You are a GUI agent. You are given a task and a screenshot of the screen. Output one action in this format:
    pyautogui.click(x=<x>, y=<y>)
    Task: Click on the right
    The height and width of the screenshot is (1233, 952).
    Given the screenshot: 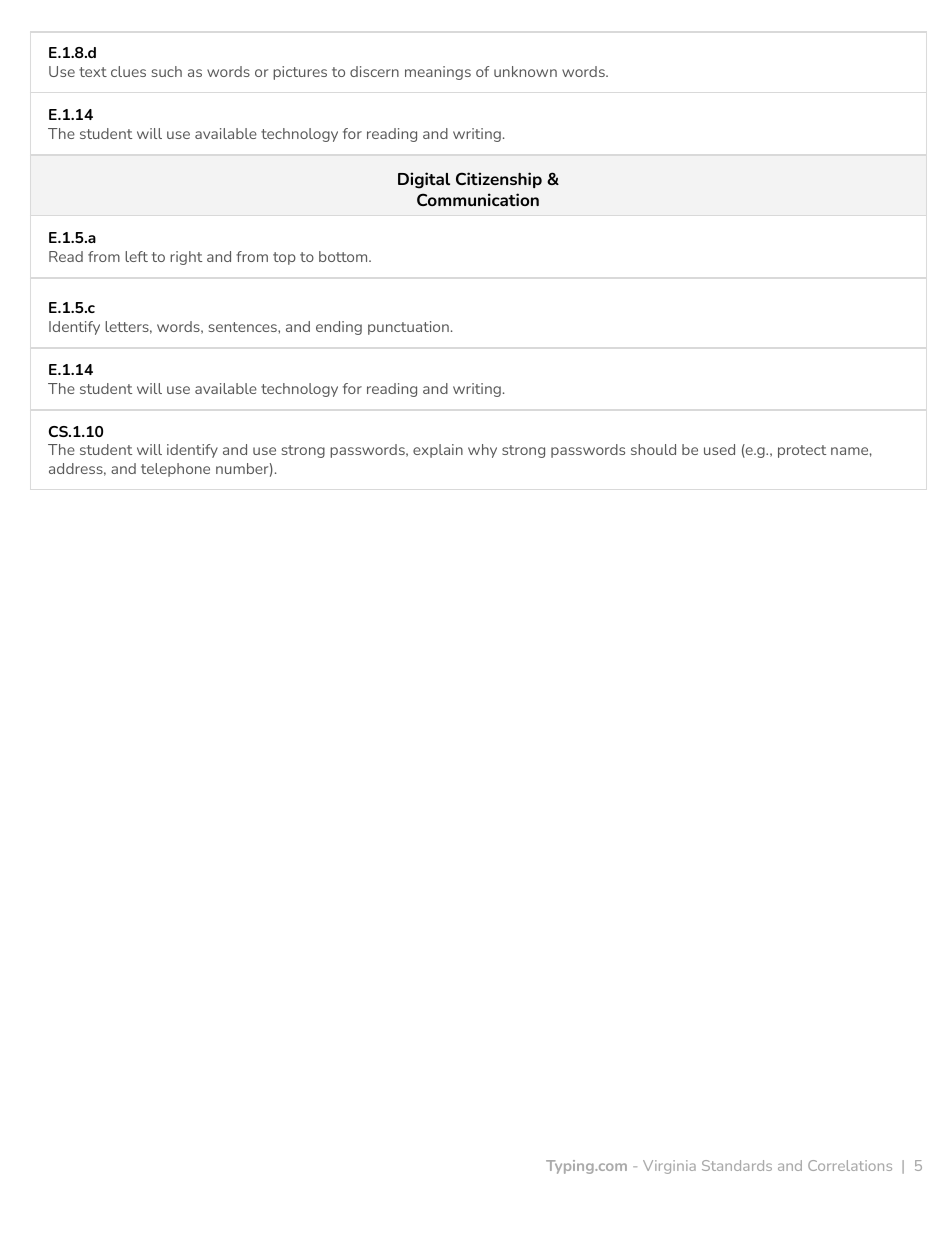 What is the action you would take?
    pyautogui.click(x=186, y=258)
